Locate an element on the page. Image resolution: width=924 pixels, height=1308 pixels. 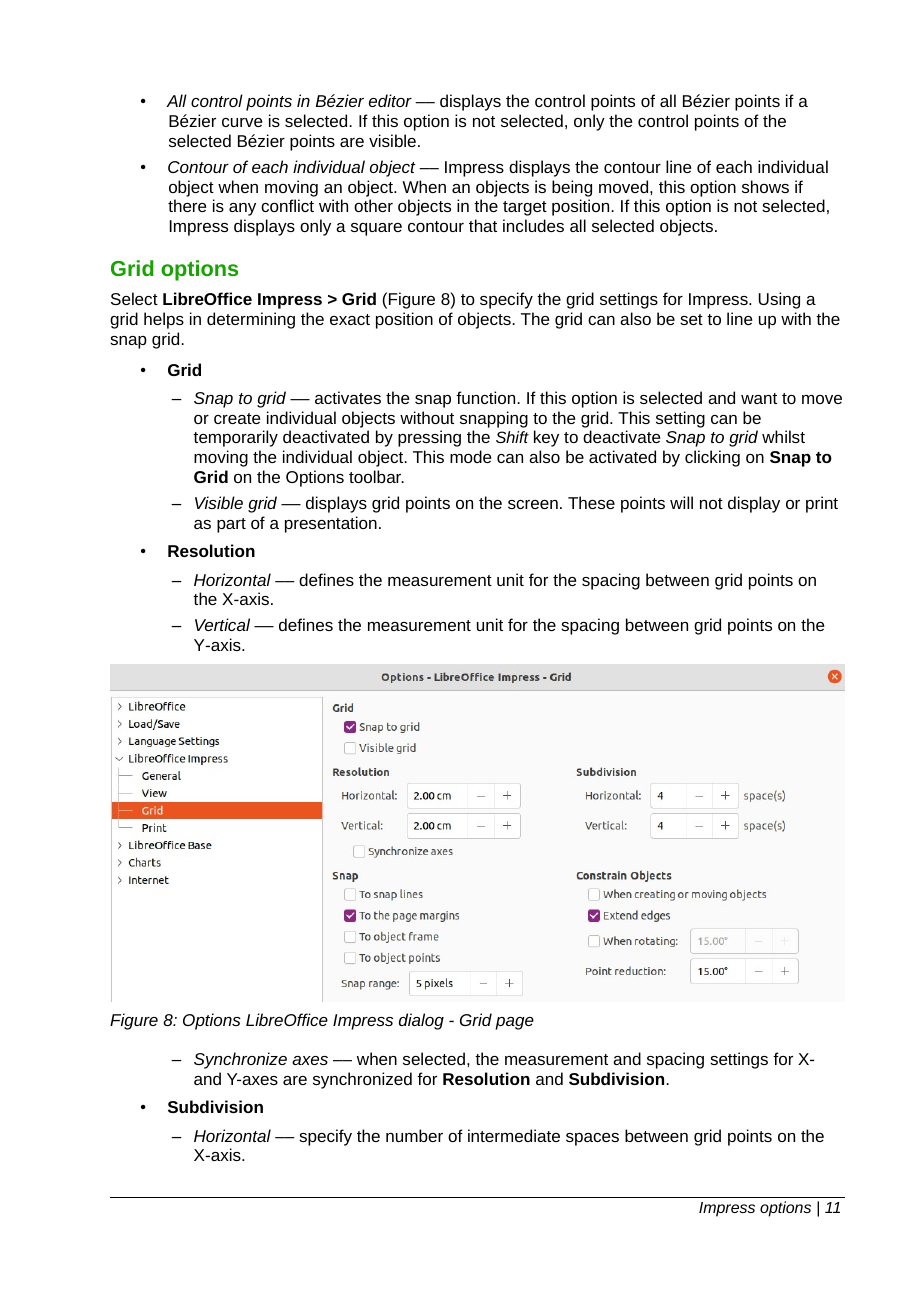
intermediate is located at coordinates (514, 1135).
